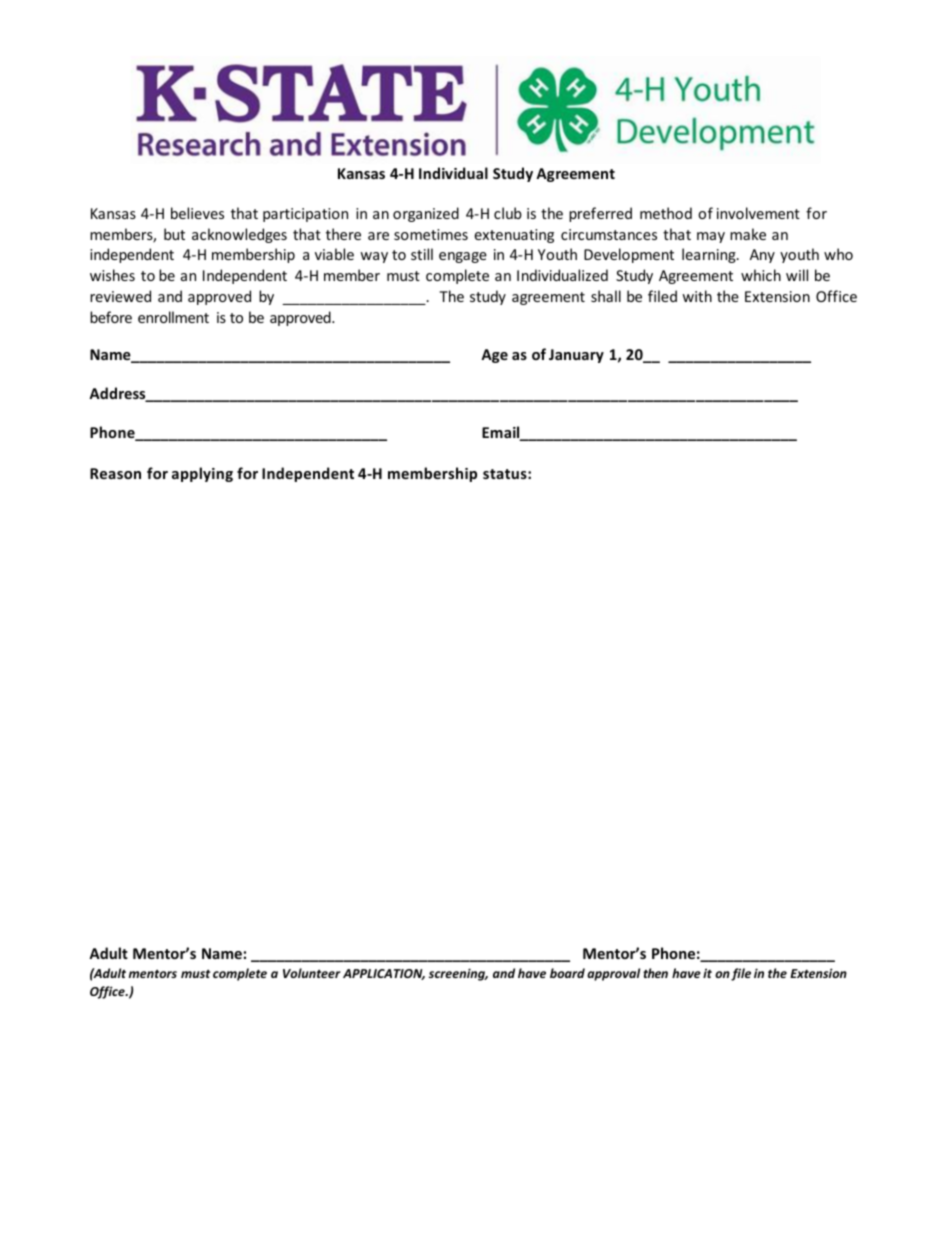  Describe the element at coordinates (312, 973) in the image. I see `Volunteer` at that location.
